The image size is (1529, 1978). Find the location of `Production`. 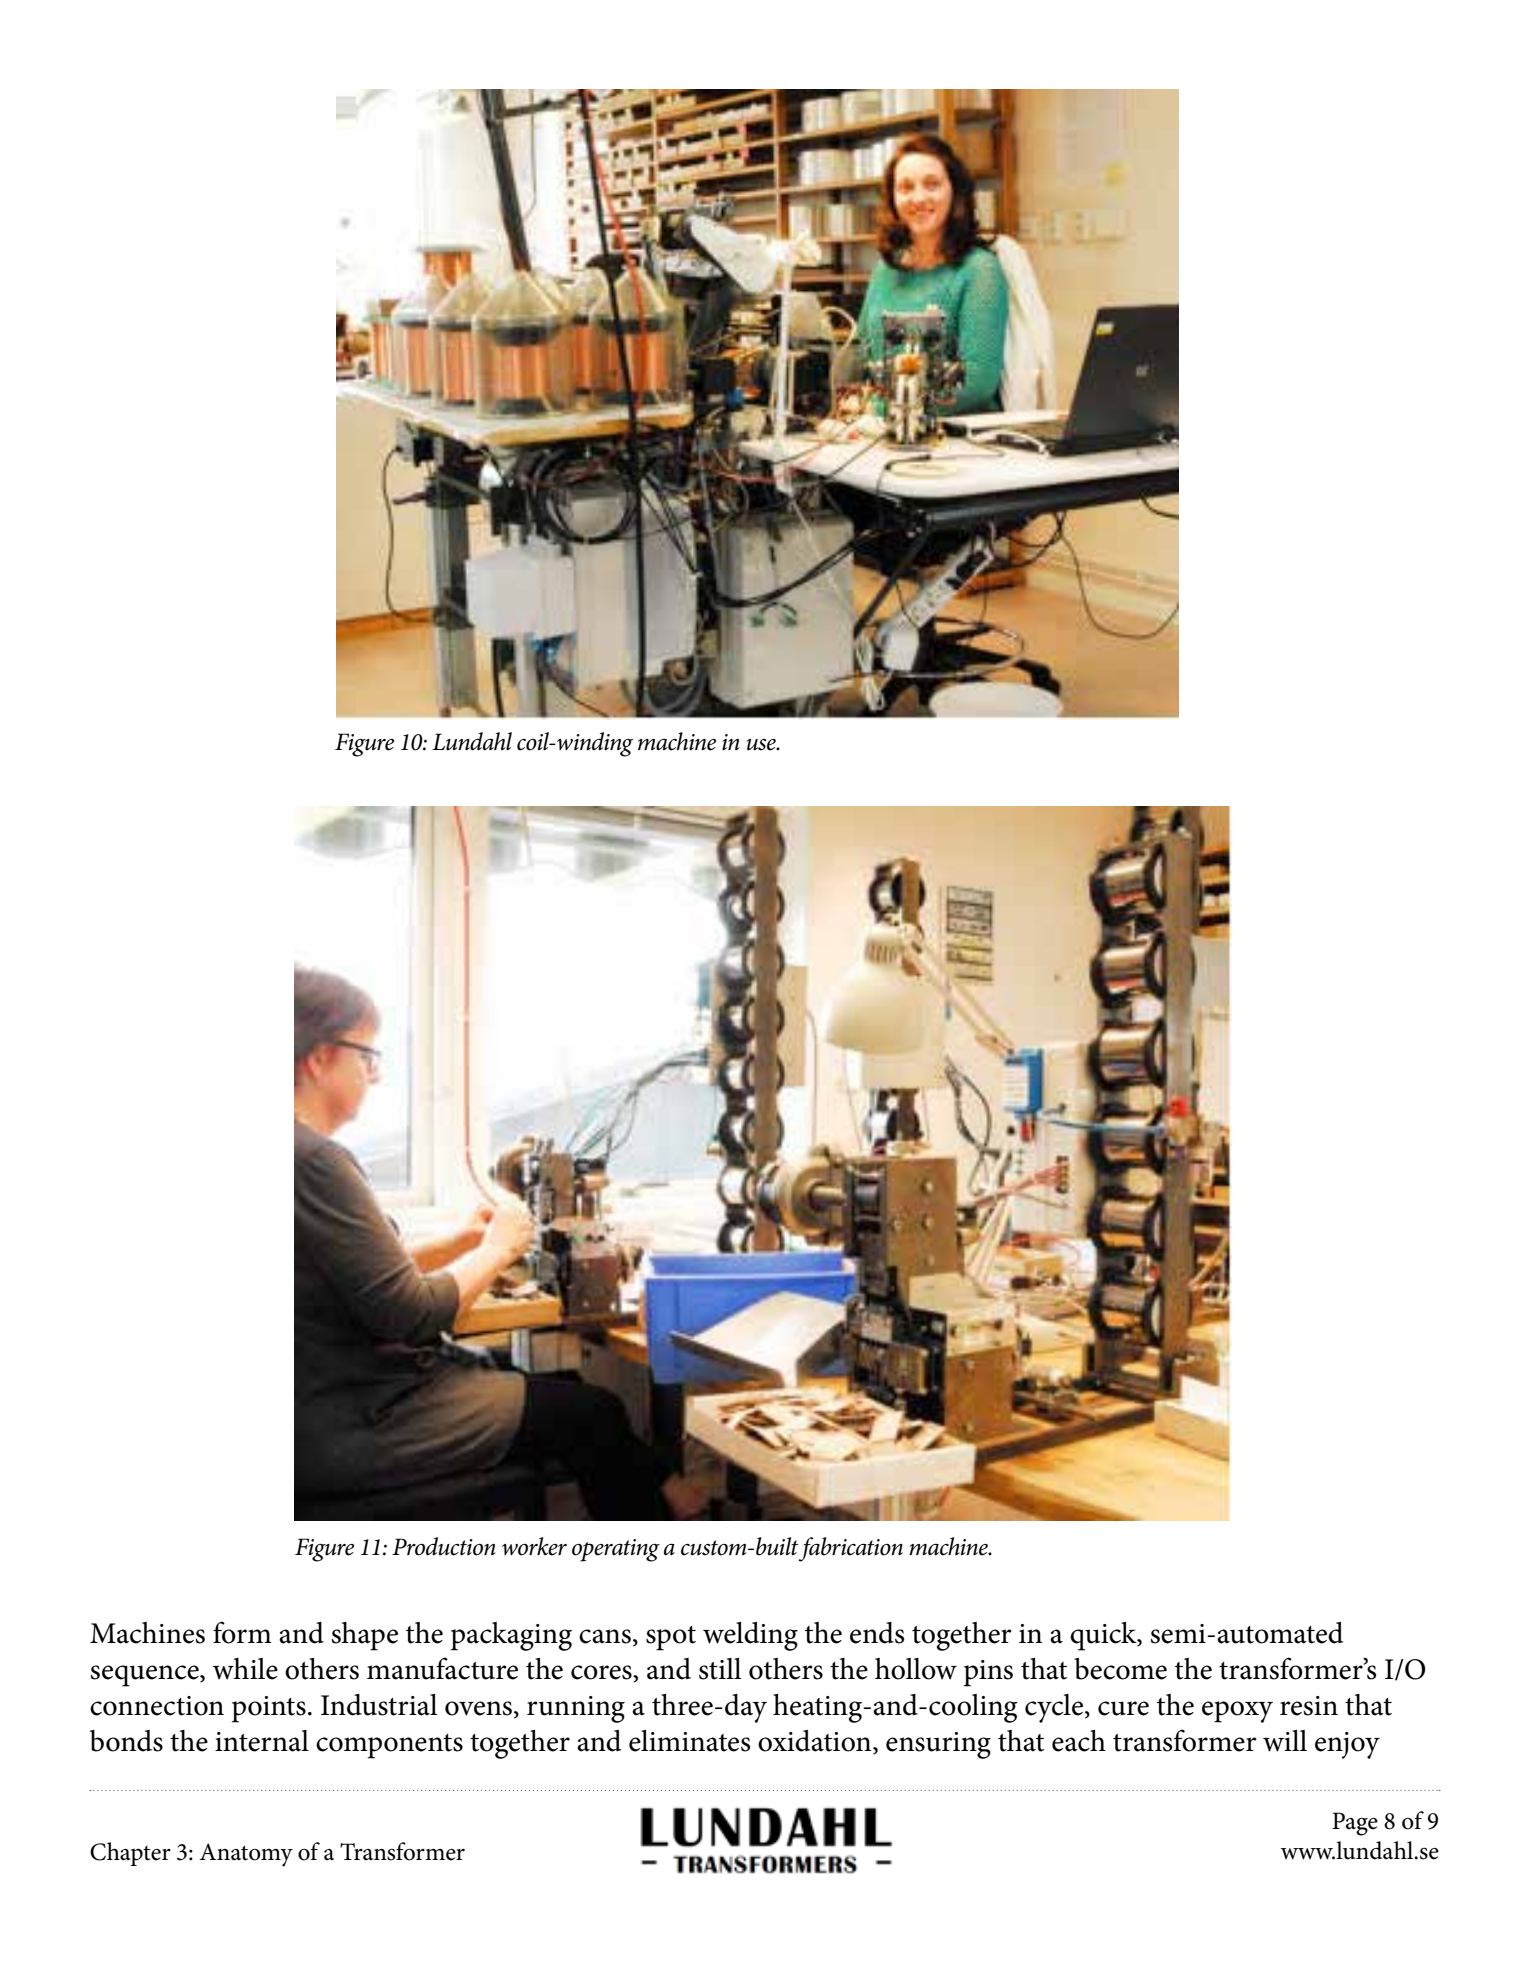

Production is located at coordinates (444, 1546).
